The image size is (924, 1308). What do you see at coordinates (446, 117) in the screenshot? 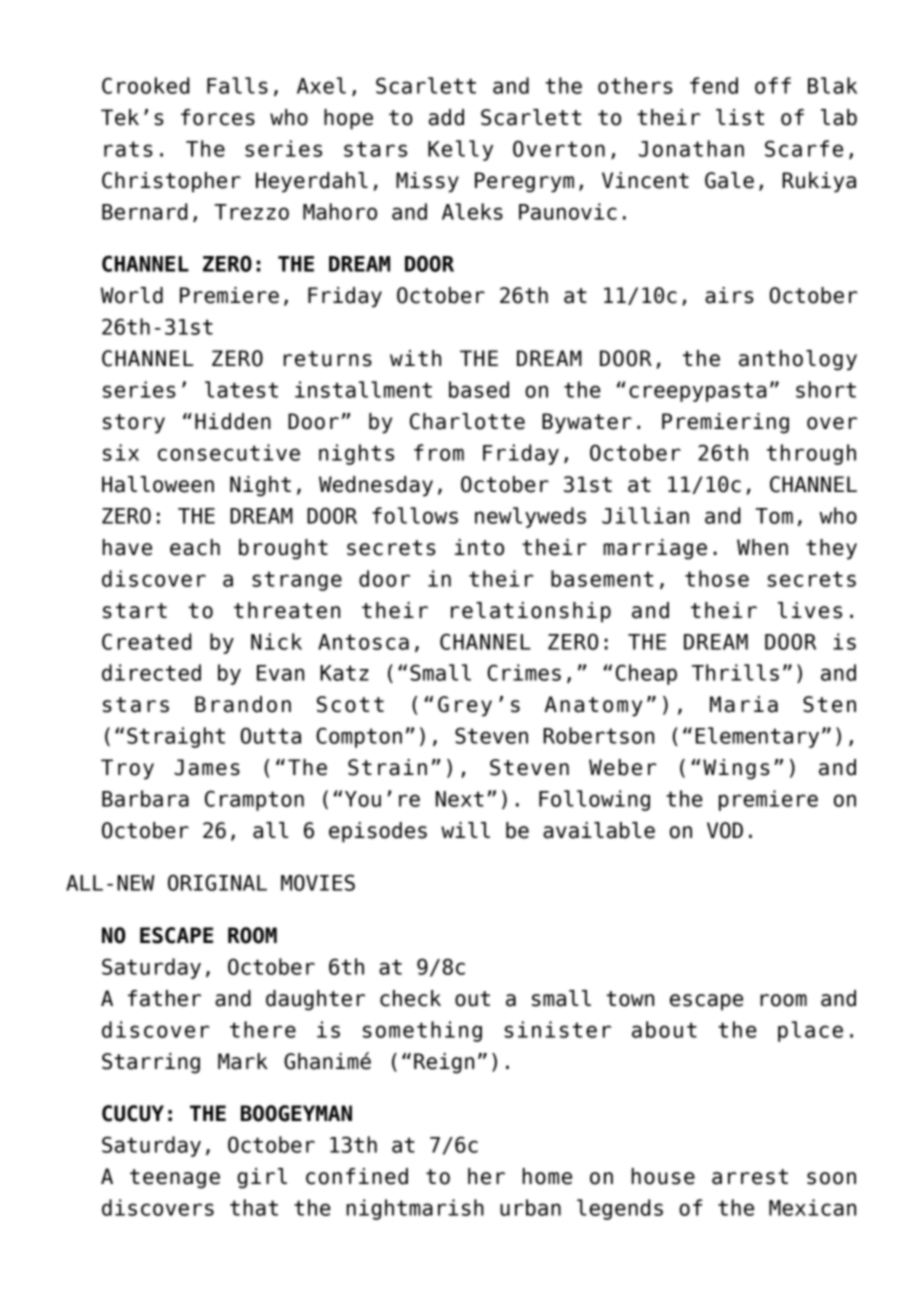
I see `add` at bounding box center [446, 117].
